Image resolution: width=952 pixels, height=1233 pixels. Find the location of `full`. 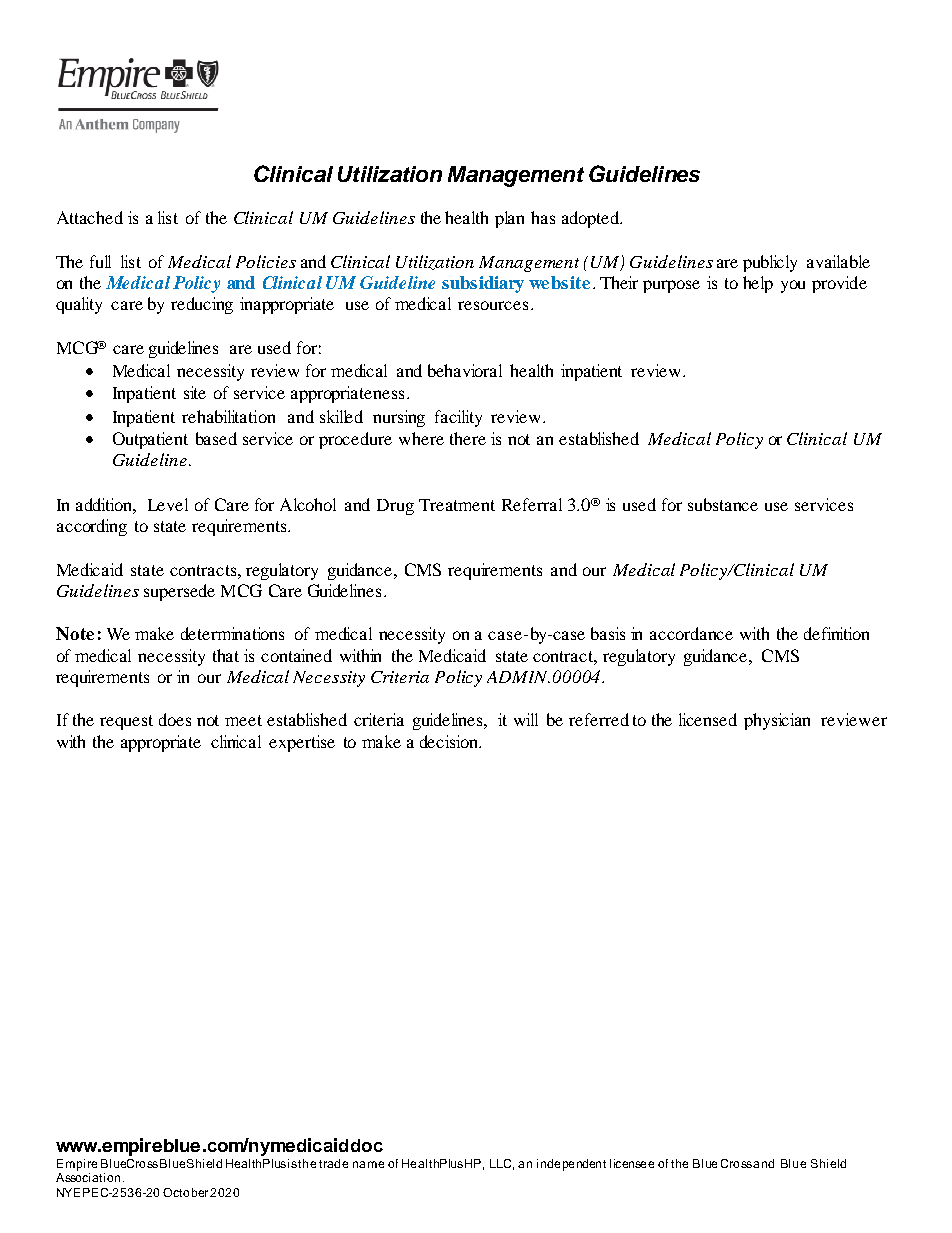

full is located at coordinates (100, 261).
